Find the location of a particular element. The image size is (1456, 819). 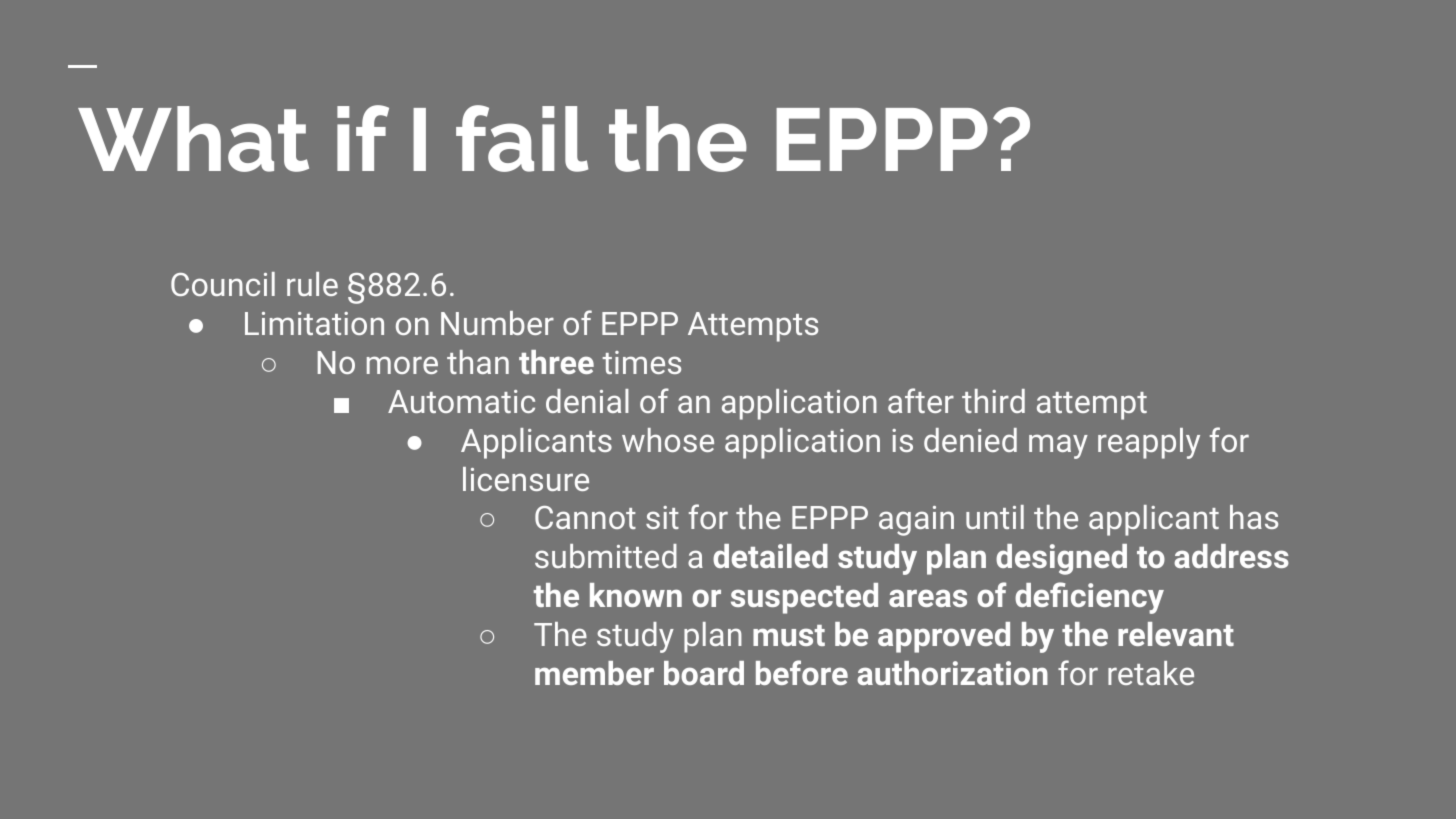

sit is located at coordinates (662, 517).
